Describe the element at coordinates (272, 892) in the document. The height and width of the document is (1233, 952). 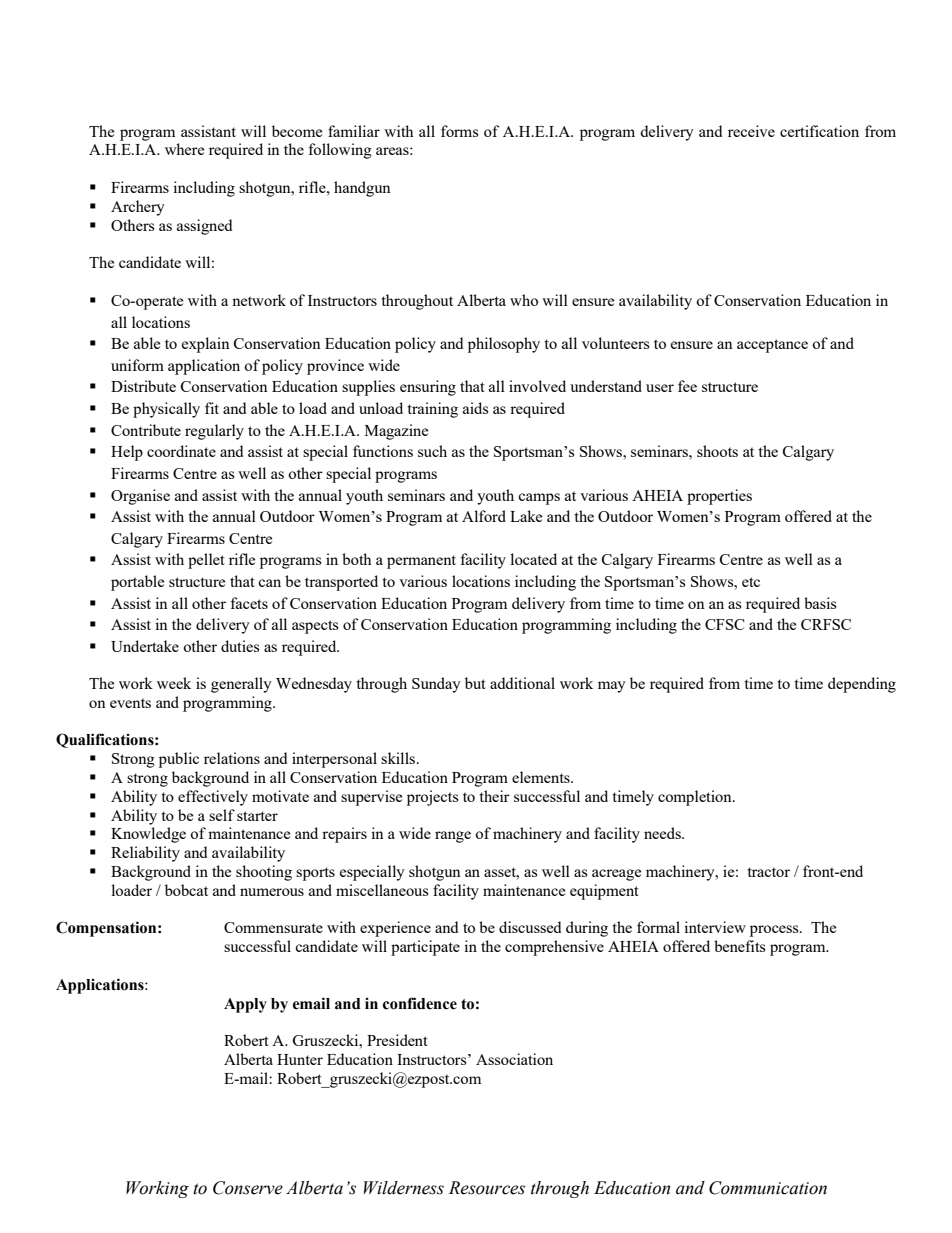
I see `numerous` at that location.
